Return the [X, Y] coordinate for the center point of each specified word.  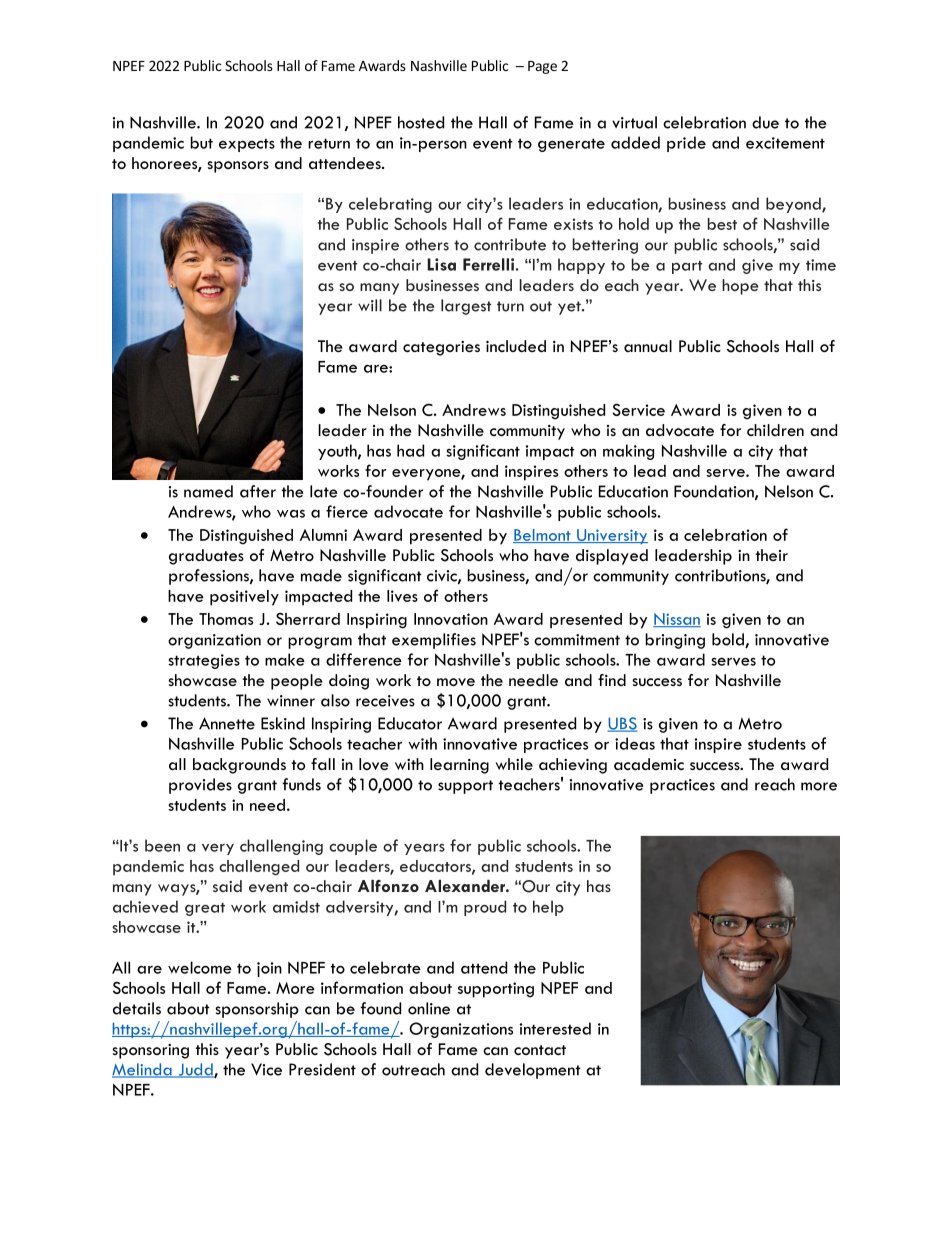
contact [540, 1050]
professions [210, 577]
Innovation [451, 619]
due [765, 122]
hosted [421, 122]
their [772, 555]
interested [555, 1028]
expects [247, 145]
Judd [195, 1070]
